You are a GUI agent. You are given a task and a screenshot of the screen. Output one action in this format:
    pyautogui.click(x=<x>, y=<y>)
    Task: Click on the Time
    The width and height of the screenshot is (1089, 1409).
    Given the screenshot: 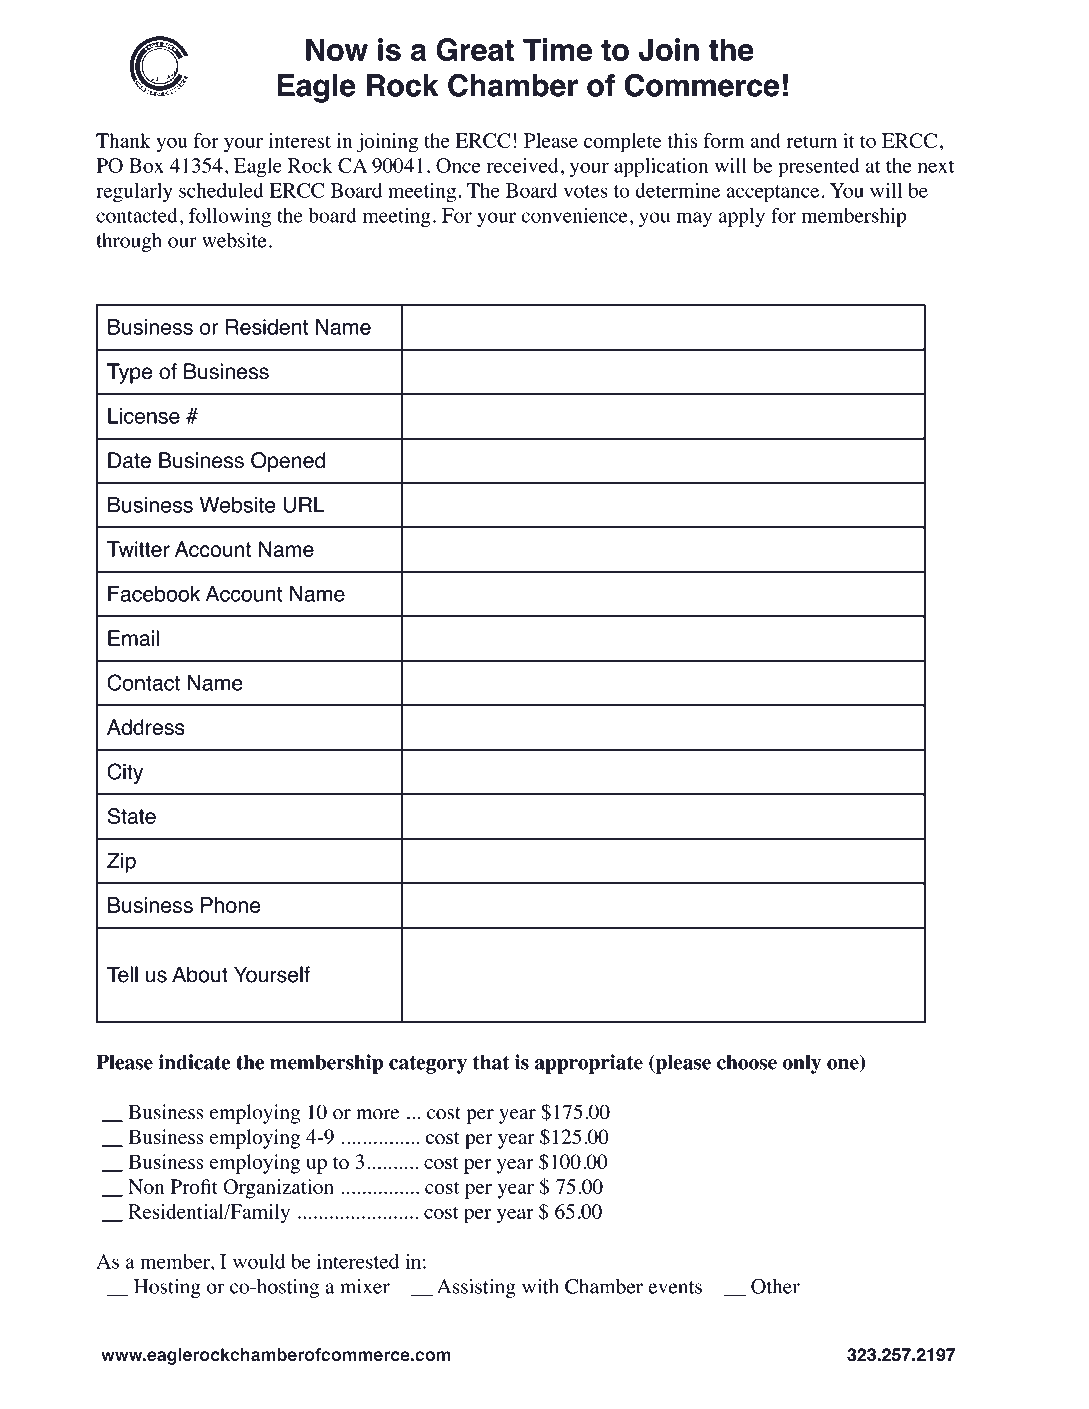 What is the action you would take?
    pyautogui.click(x=557, y=49)
